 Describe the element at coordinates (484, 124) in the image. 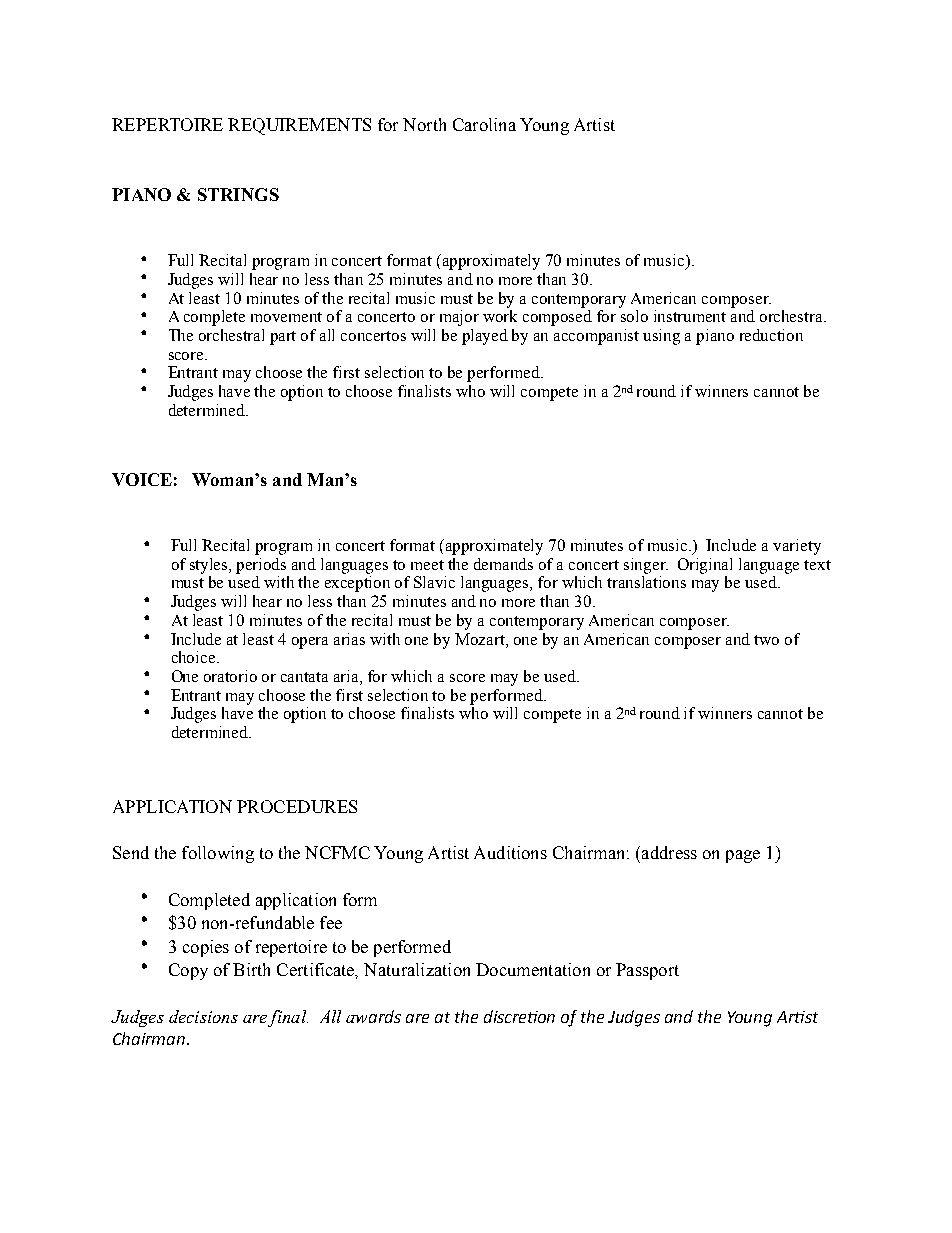

I see `Carolina` at that location.
